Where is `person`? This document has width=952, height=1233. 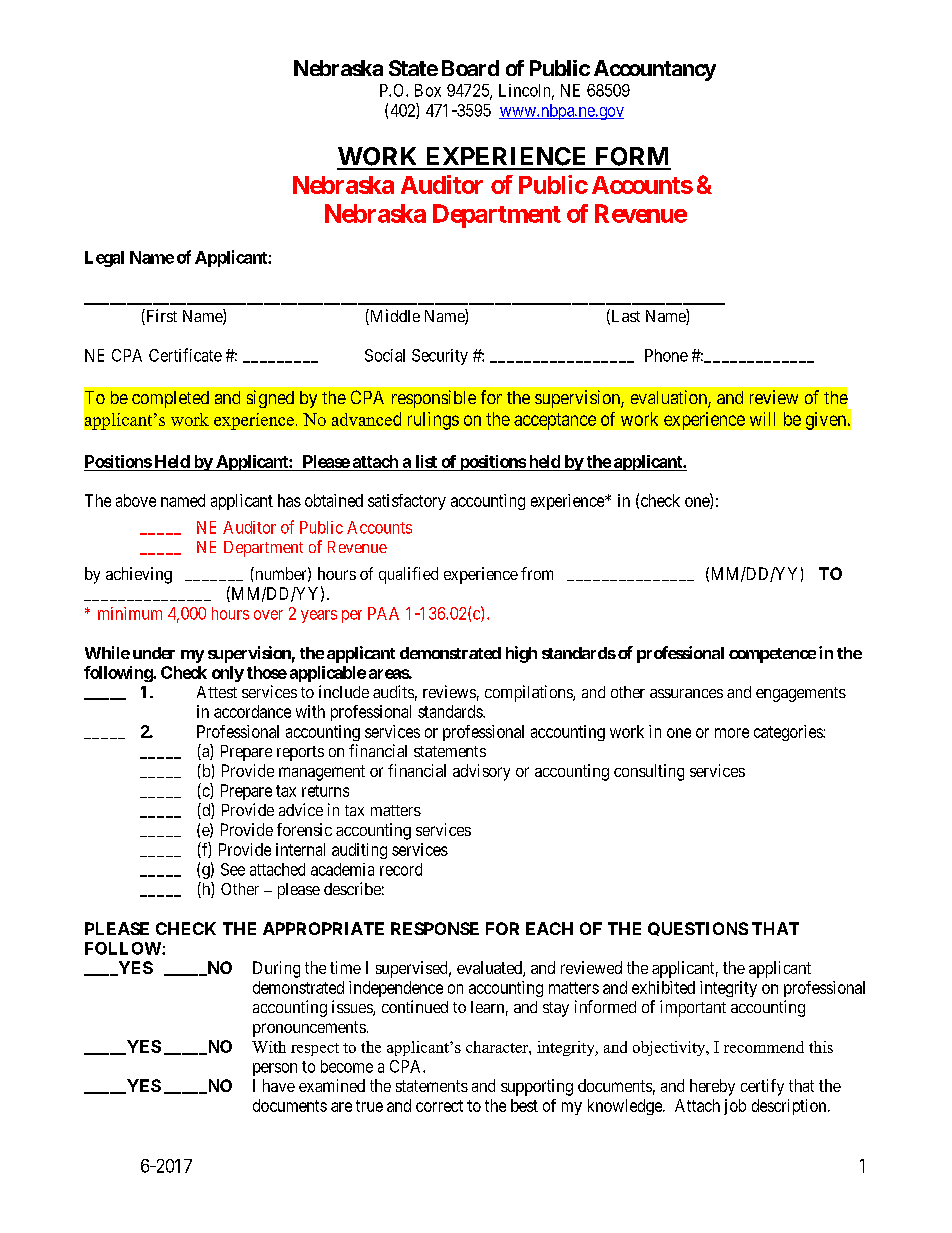 person is located at coordinates (275, 1069).
